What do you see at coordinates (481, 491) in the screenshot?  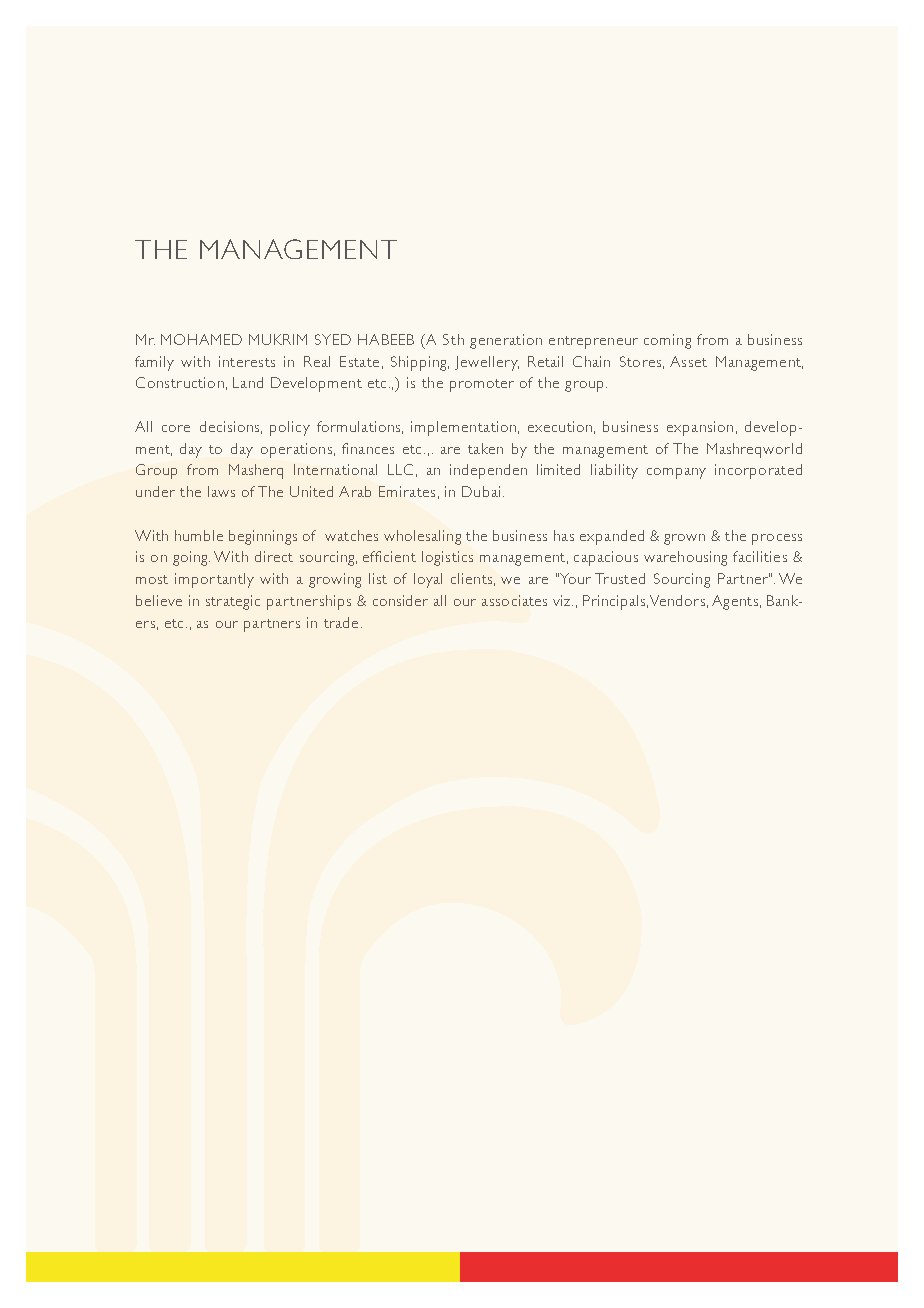 I see `Dubai` at bounding box center [481, 491].
